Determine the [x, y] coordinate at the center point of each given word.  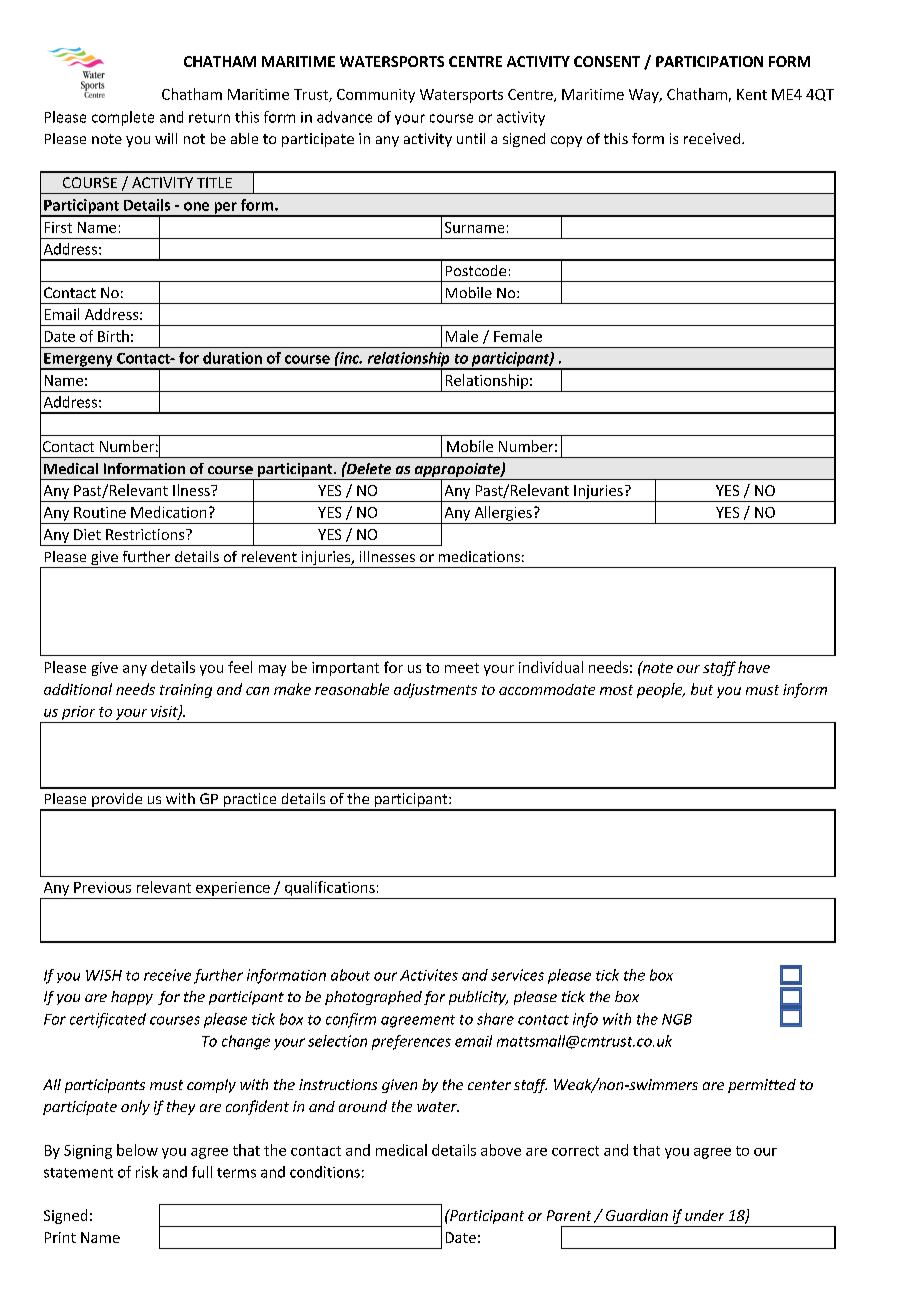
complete [123, 118]
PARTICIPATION [709, 61]
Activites [429, 975]
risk [147, 1172]
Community [376, 96]
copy [566, 141]
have [754, 667]
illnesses [387, 556]
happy [132, 998]
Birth [113, 336]
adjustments [435, 690]
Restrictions [146, 534]
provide [117, 801]
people [660, 690]
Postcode [476, 270]
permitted [762, 1086]
